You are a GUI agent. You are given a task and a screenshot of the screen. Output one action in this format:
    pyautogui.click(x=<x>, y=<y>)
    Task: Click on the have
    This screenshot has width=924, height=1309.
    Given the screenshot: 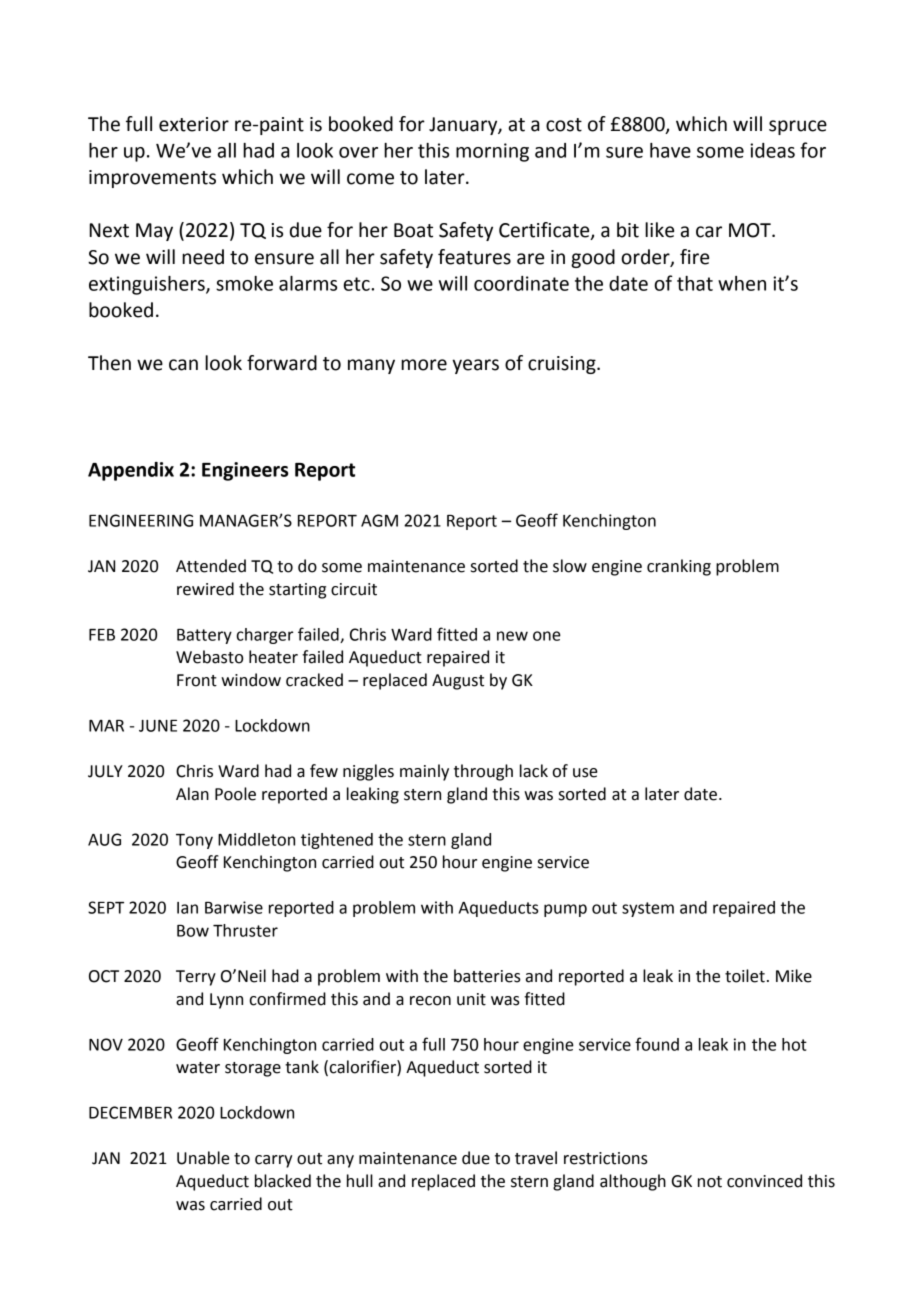 What is the action you would take?
    pyautogui.click(x=670, y=150)
